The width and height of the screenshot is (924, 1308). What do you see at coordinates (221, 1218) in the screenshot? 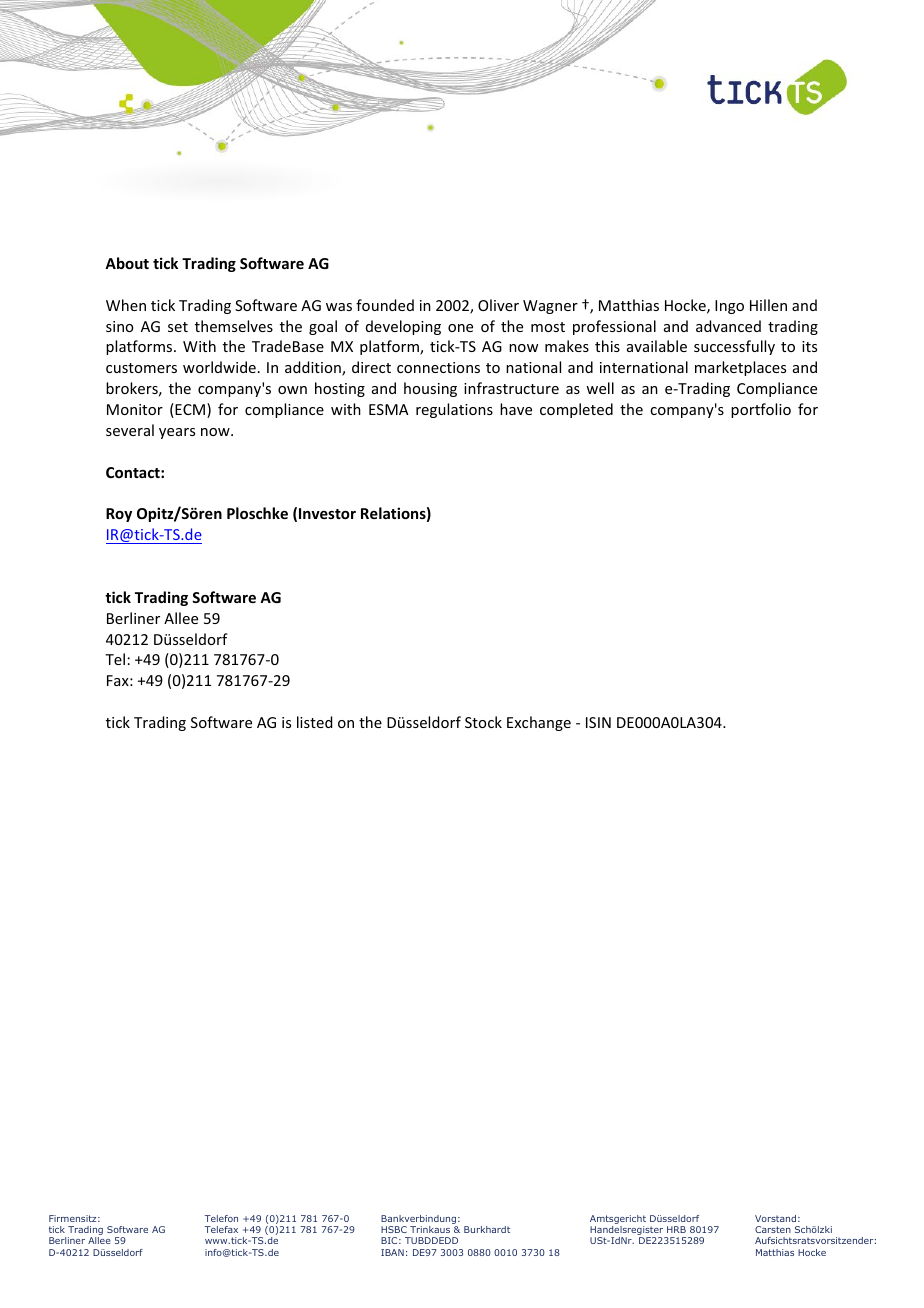
I see `Telefon` at bounding box center [221, 1218].
